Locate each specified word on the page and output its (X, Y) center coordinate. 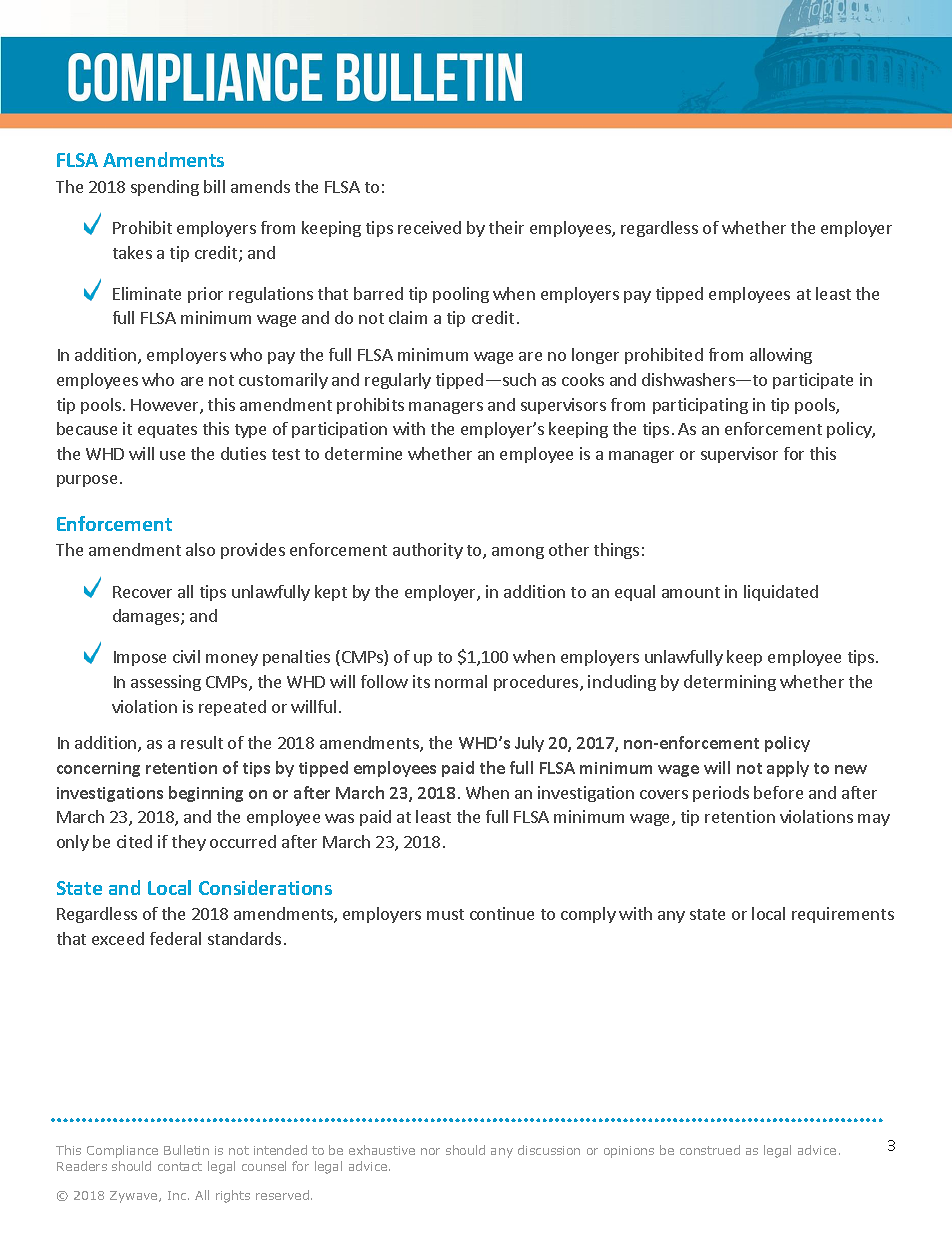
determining (730, 683)
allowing (781, 356)
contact (180, 1166)
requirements (843, 915)
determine (363, 453)
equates (167, 431)
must (445, 914)
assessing (166, 683)
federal (175, 938)
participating (700, 406)
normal (461, 681)
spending (165, 188)
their (506, 227)
